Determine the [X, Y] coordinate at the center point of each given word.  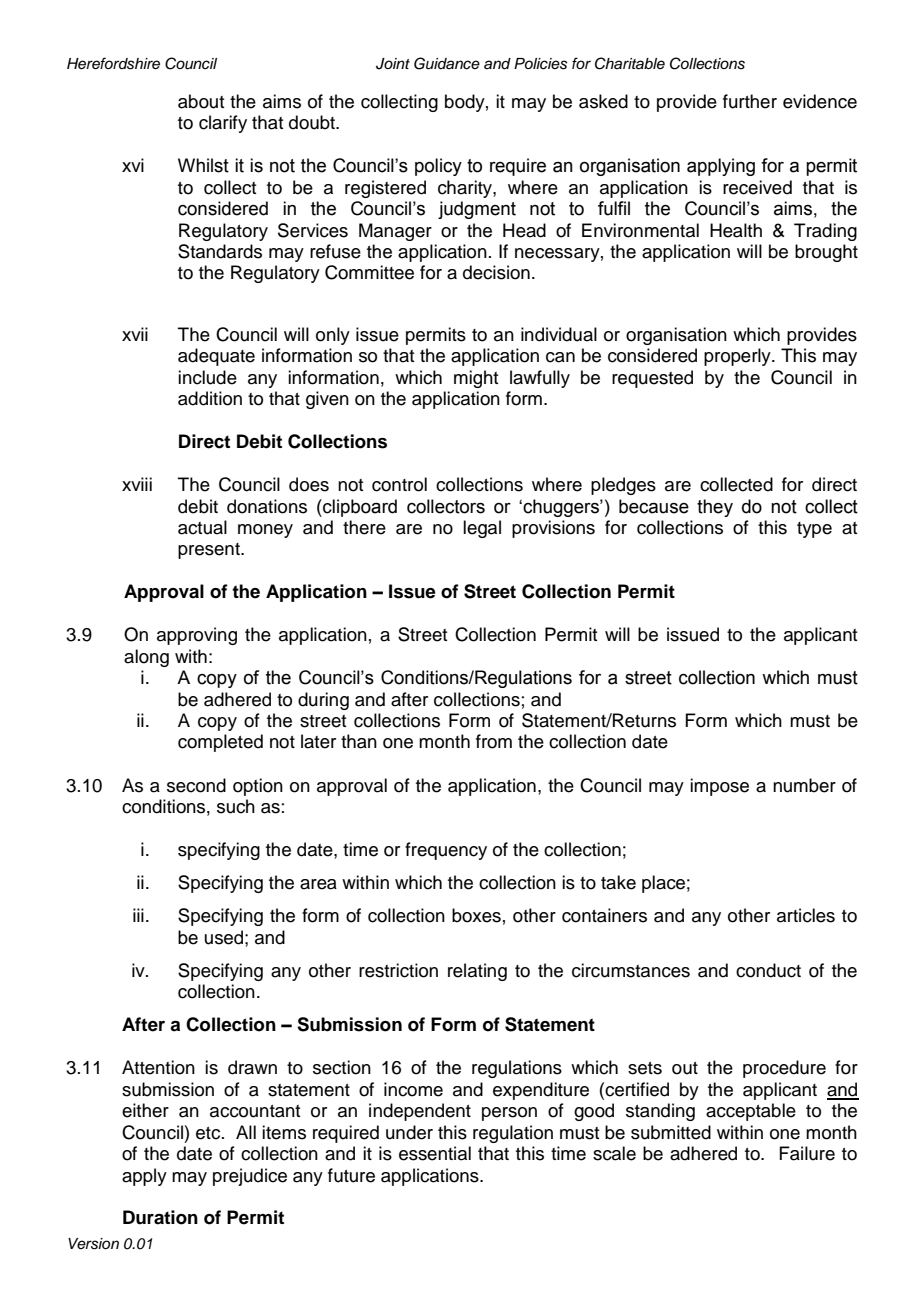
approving [197, 636]
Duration [160, 1217]
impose [719, 787]
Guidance [447, 63]
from [494, 741]
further [750, 101]
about [201, 101]
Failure [807, 1153]
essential [435, 1153]
